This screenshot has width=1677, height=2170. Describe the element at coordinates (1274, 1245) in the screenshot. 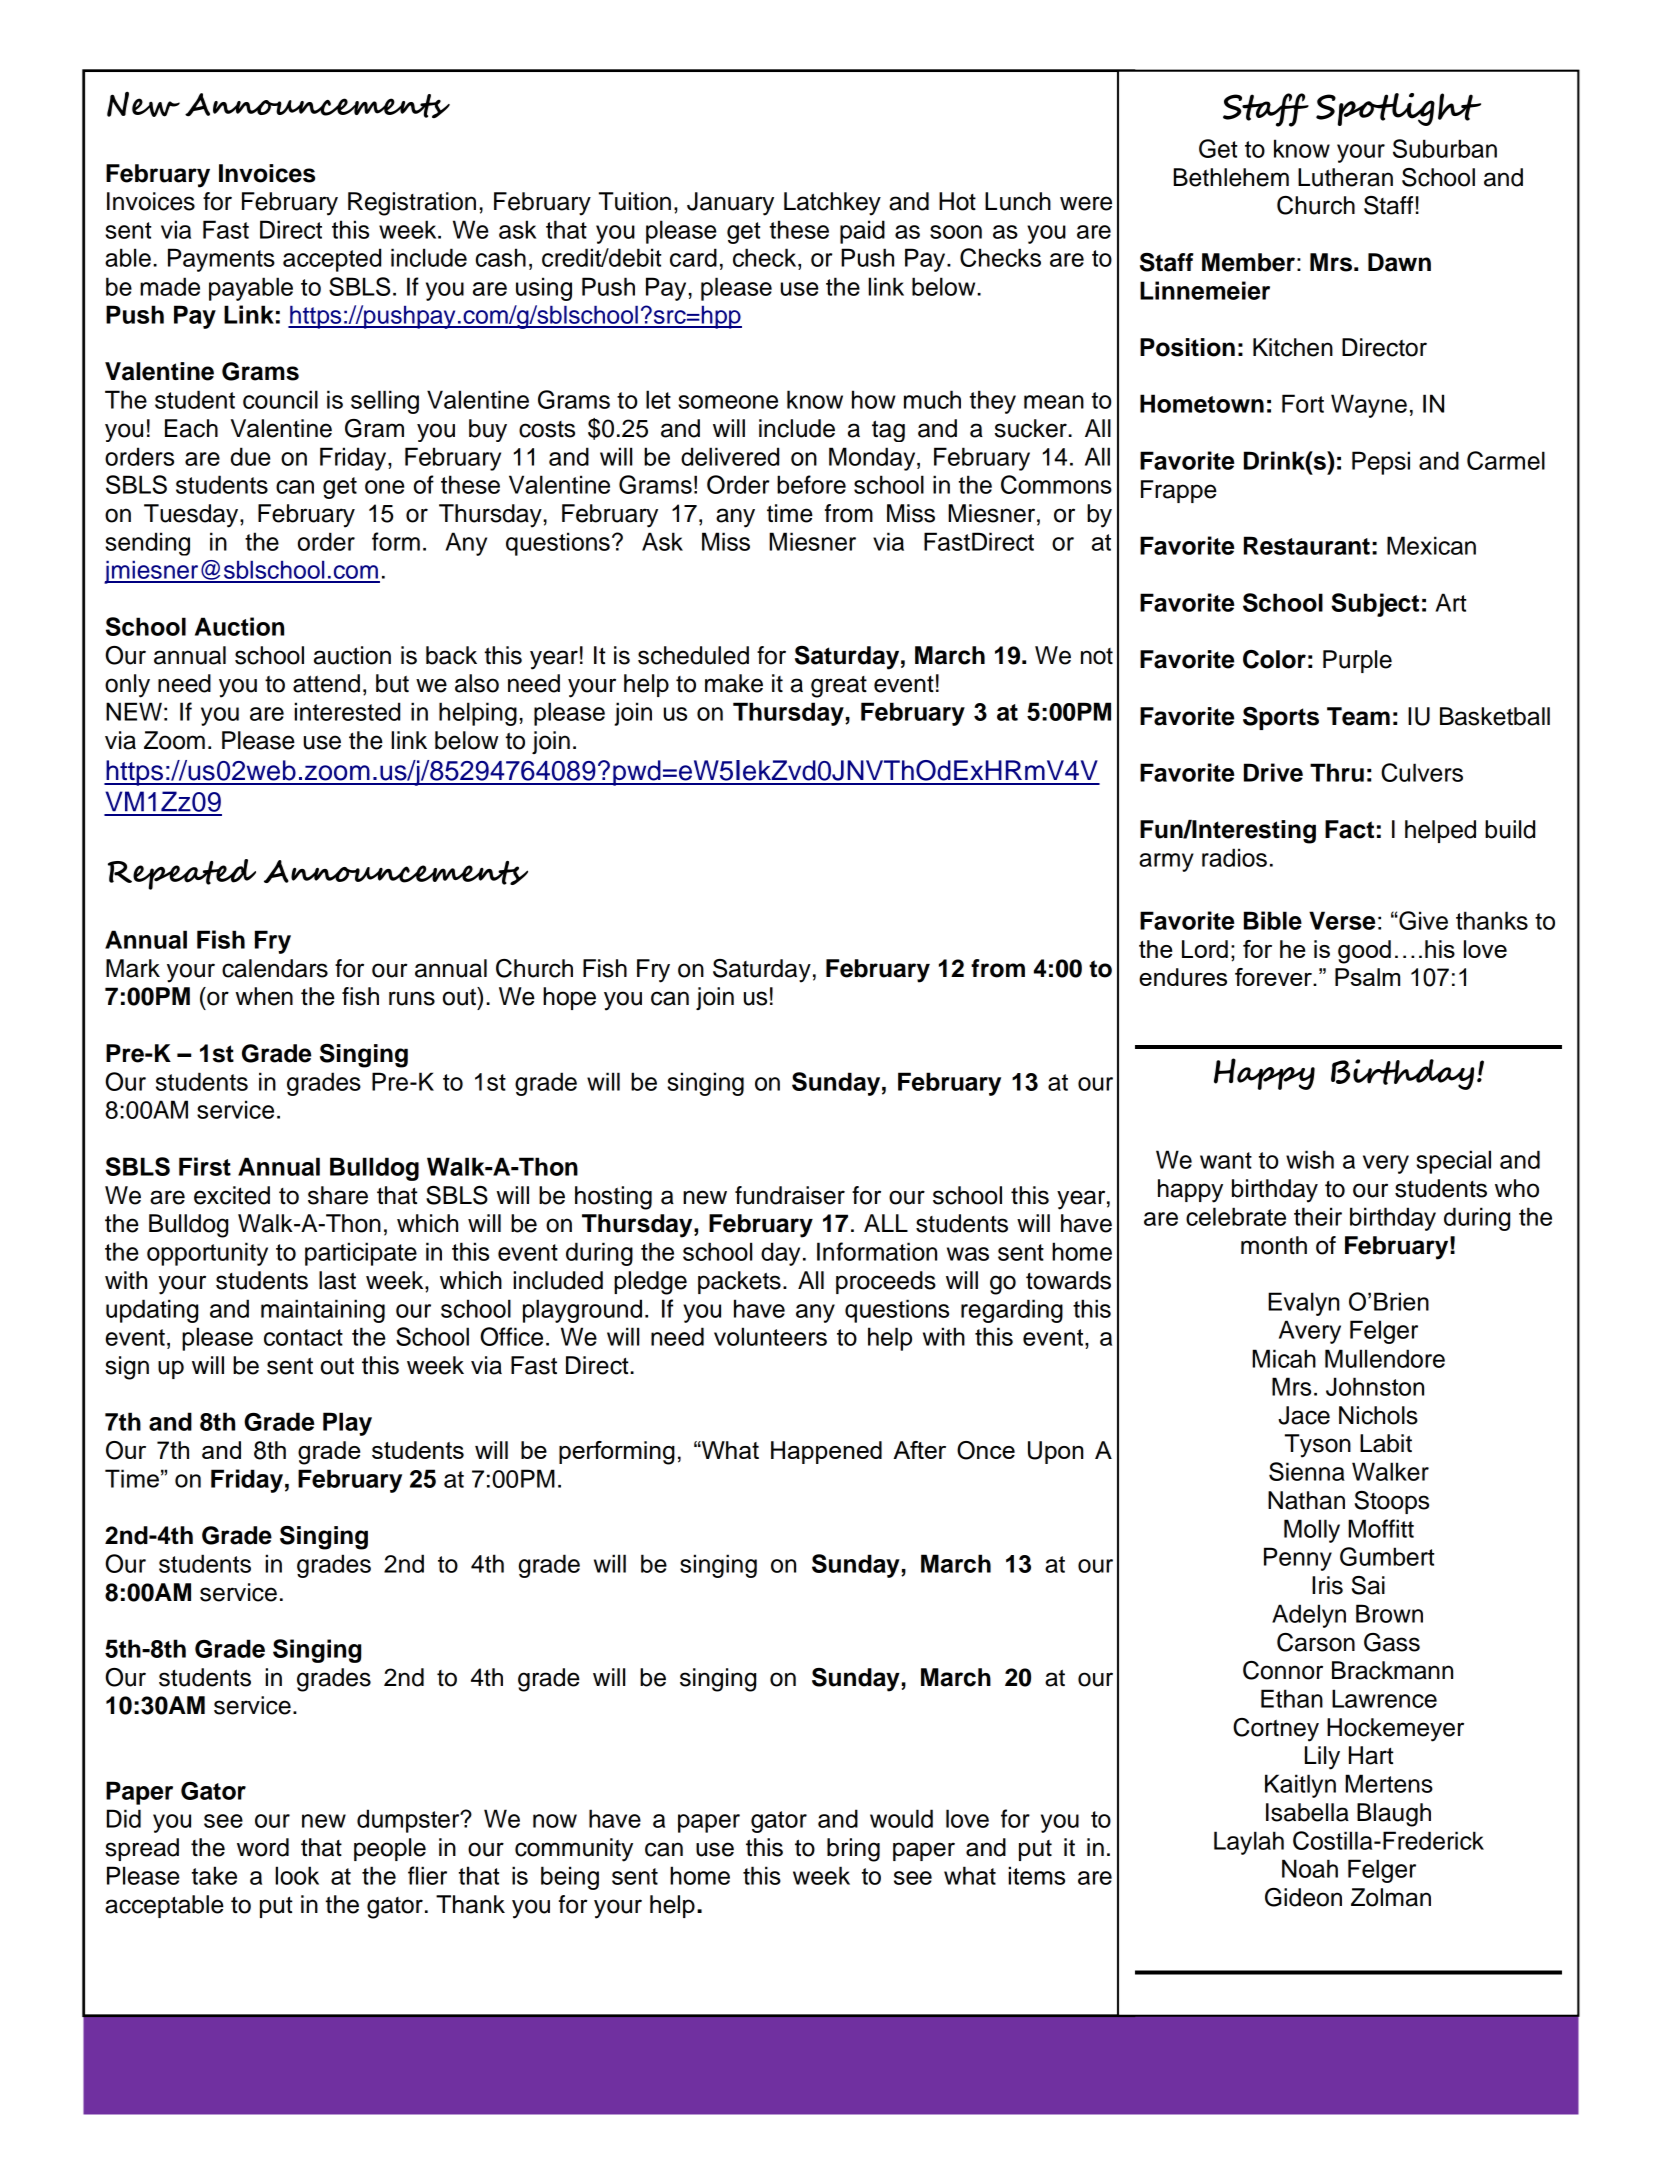

I see `month` at that location.
